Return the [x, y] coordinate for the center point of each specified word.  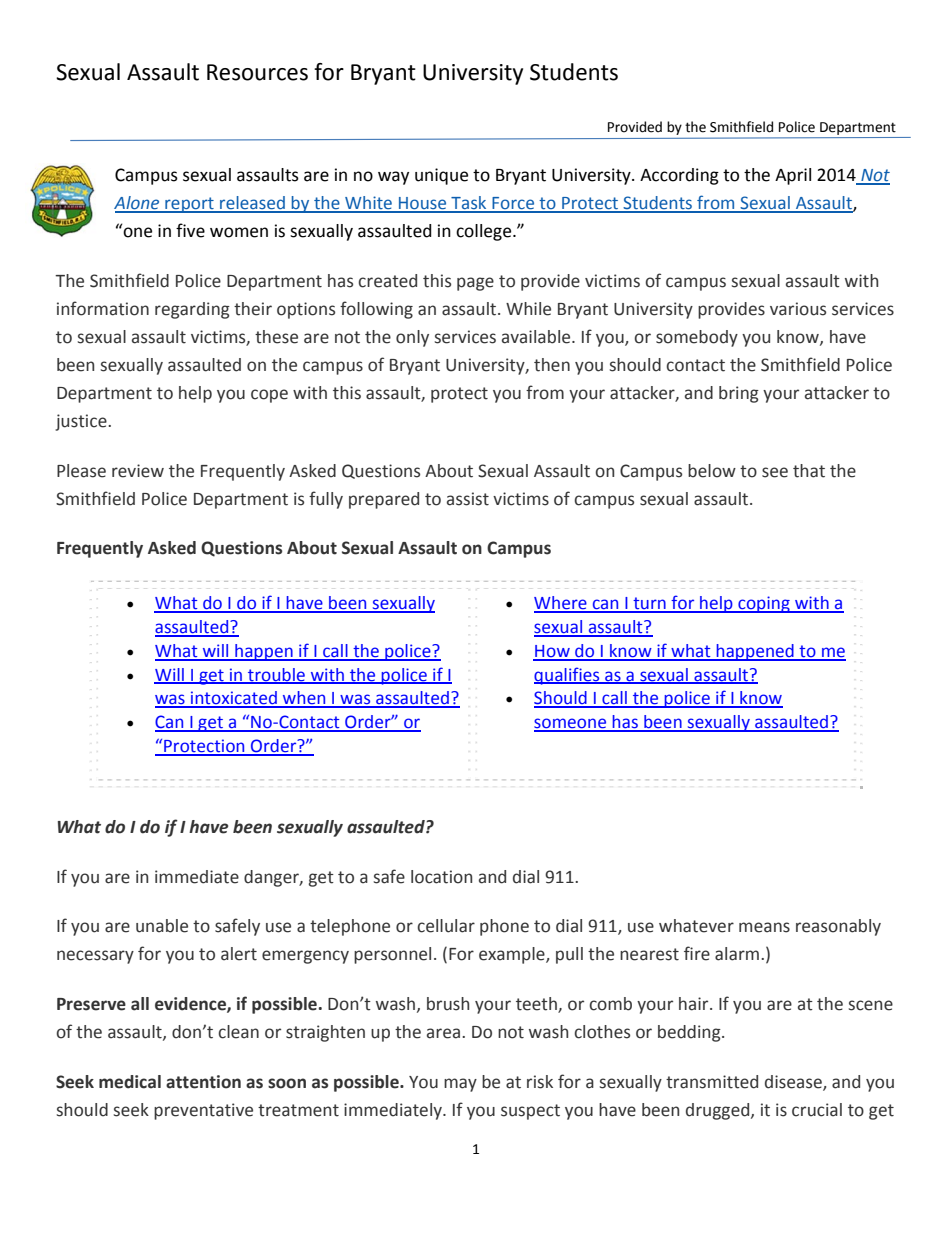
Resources [257, 72]
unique [441, 176]
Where [561, 604]
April [793, 176]
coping [764, 604]
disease [794, 1083]
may [460, 1085]
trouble [276, 675]
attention [203, 1082]
